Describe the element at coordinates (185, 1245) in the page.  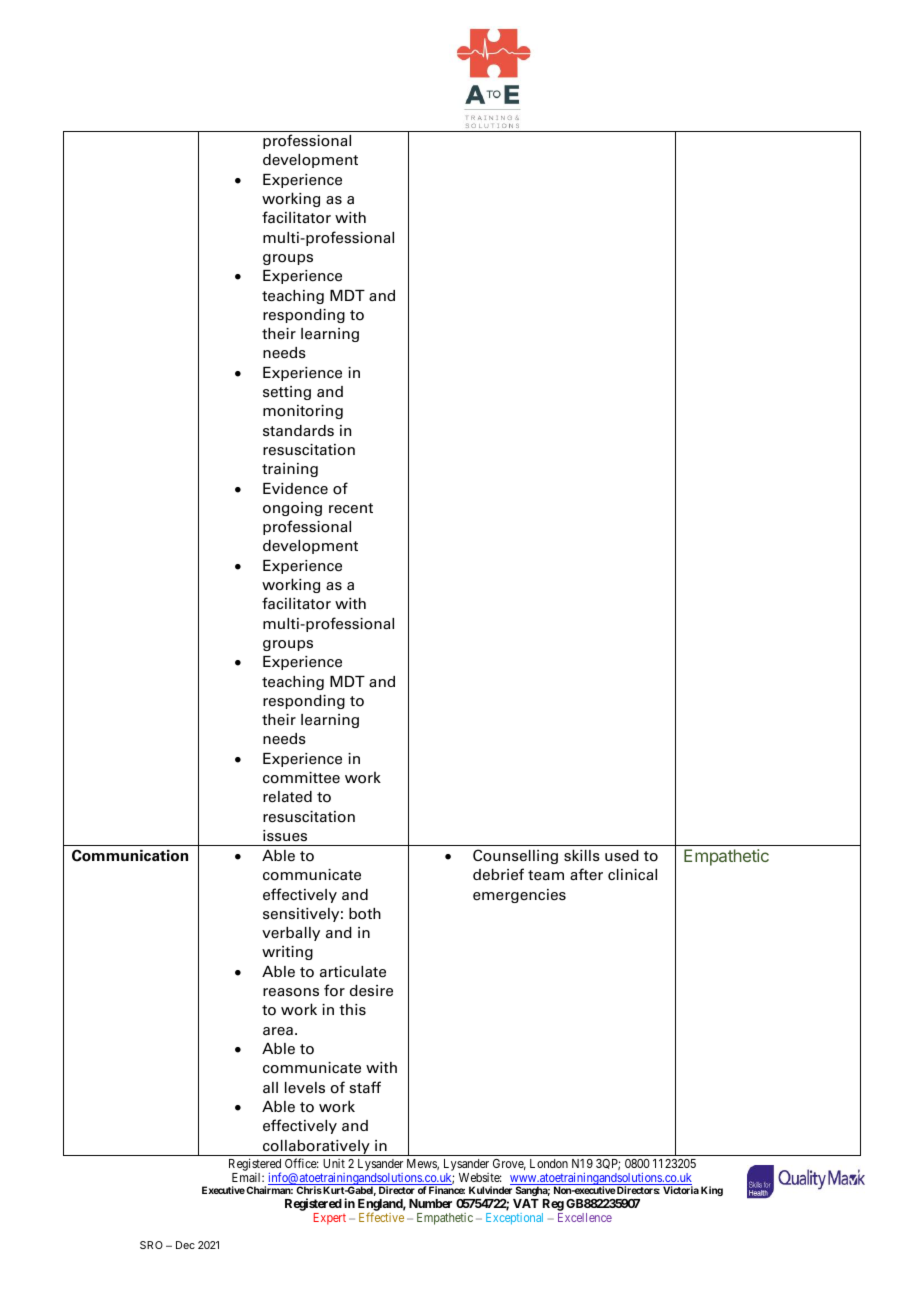
I see `Dec` at that location.
